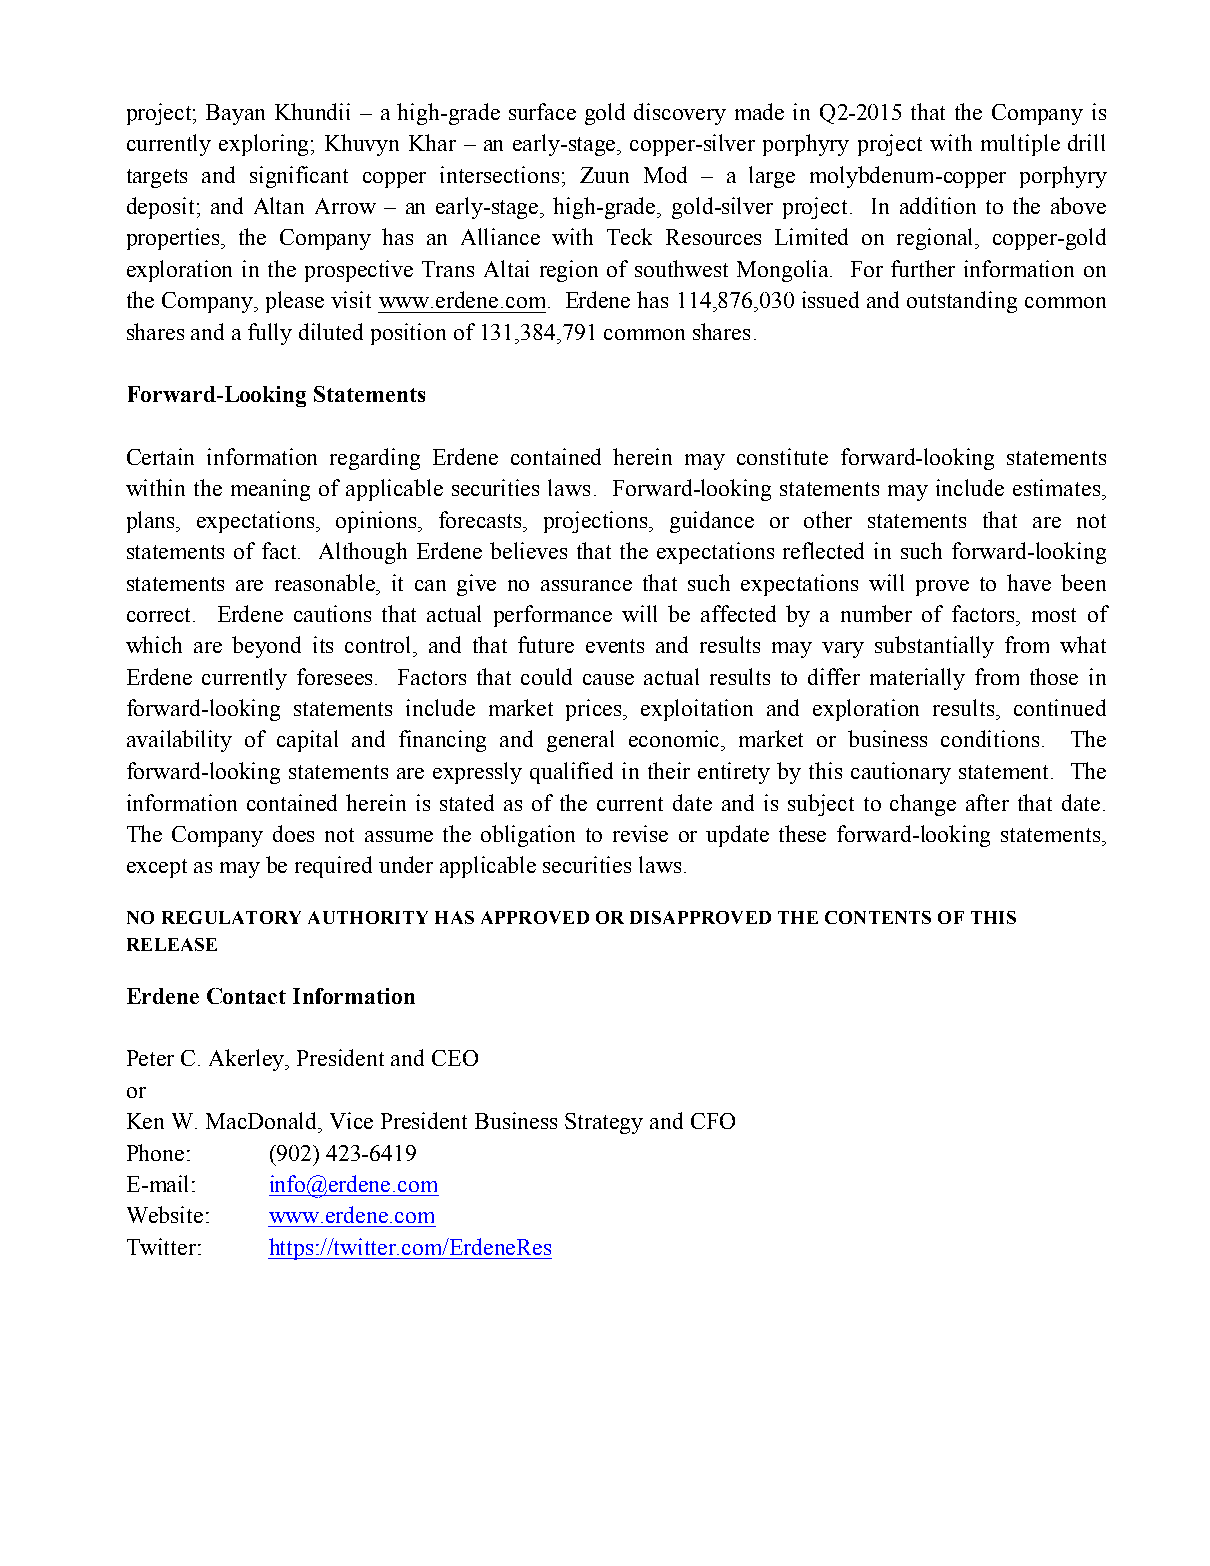 The width and height of the document is (1210, 1566). What do you see at coordinates (604, 1123) in the document?
I see `Strategy` at bounding box center [604, 1123].
